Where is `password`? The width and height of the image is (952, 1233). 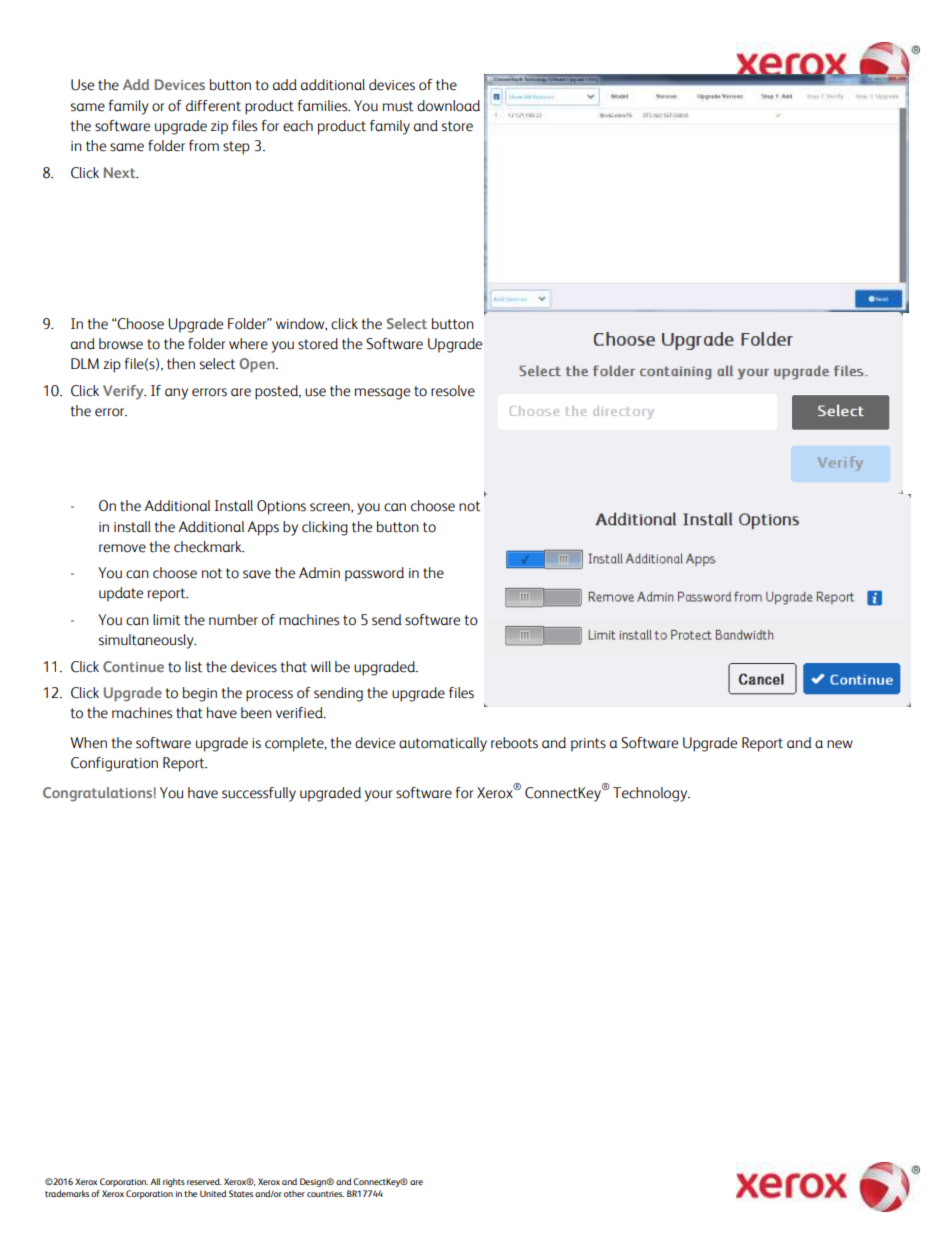 password is located at coordinates (374, 574).
